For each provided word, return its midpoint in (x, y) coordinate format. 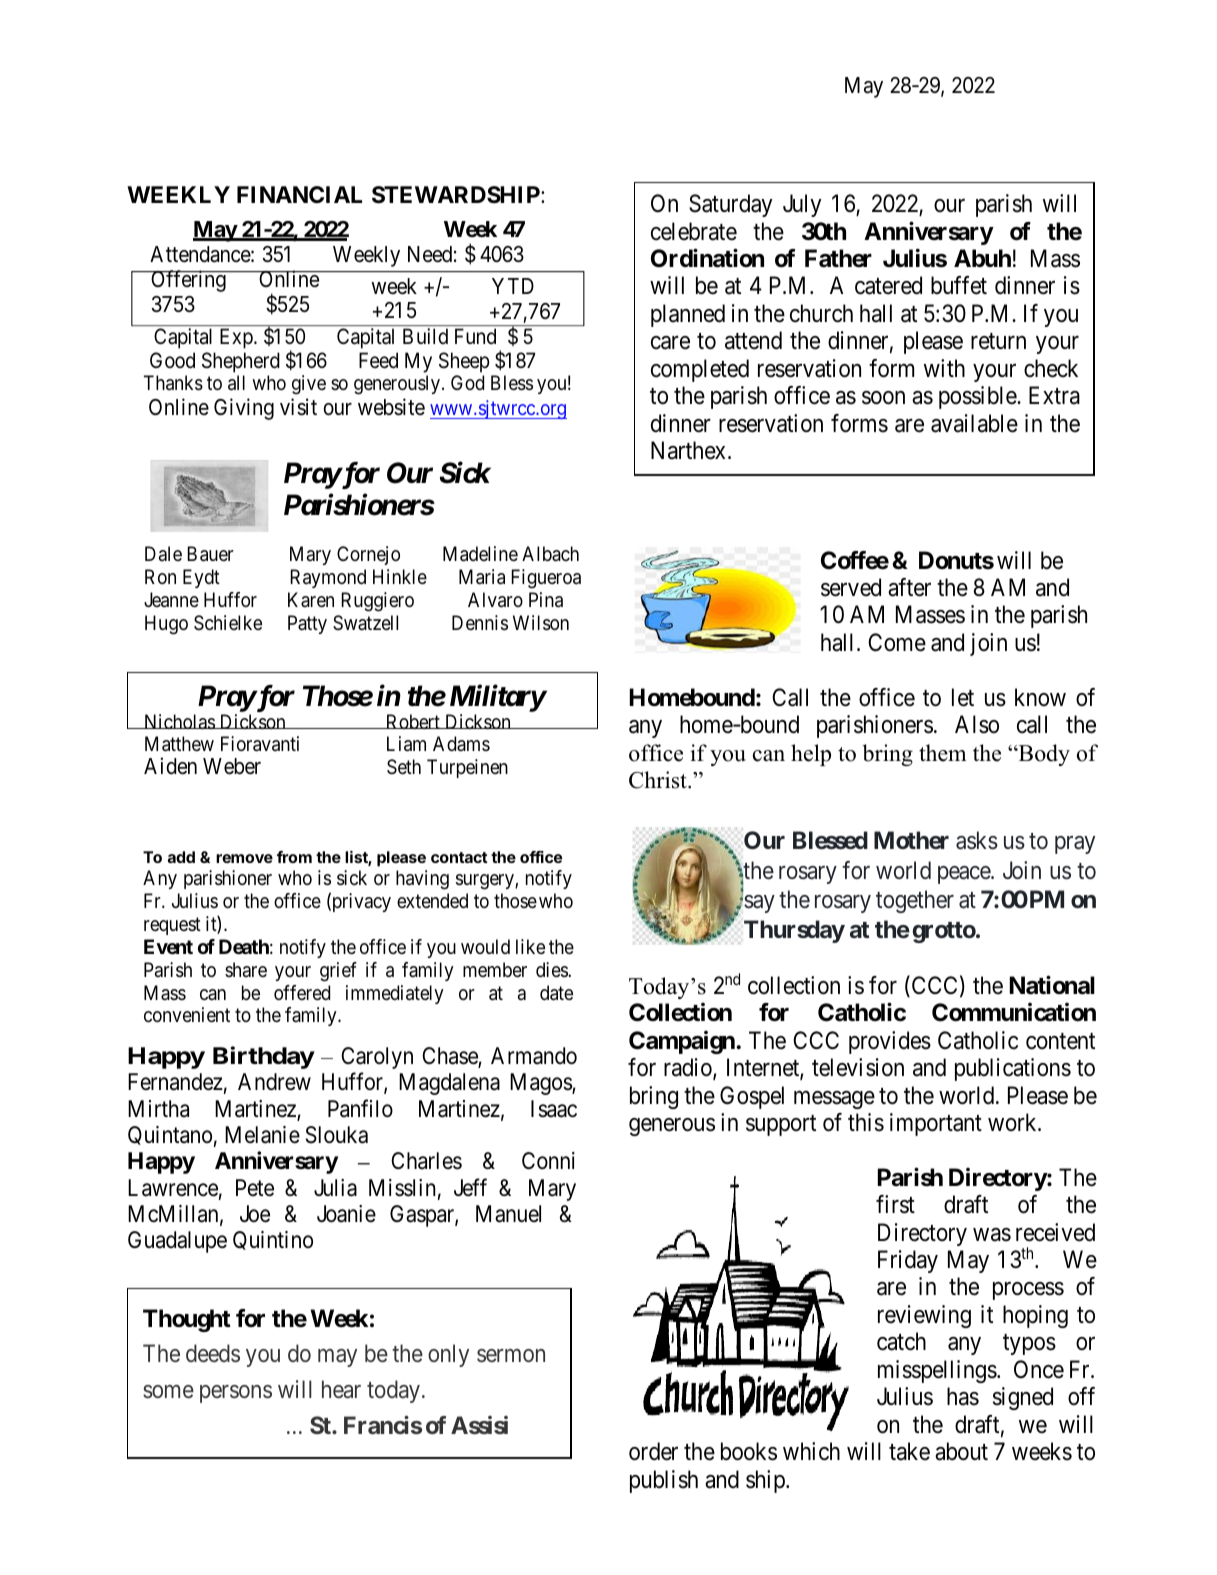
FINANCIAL (299, 194)
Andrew (274, 1082)
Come (897, 642)
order (653, 1451)
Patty (307, 624)
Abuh (982, 258)
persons (236, 1394)
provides (890, 1042)
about (961, 1451)
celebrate (694, 231)
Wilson (541, 623)
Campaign (683, 1042)
